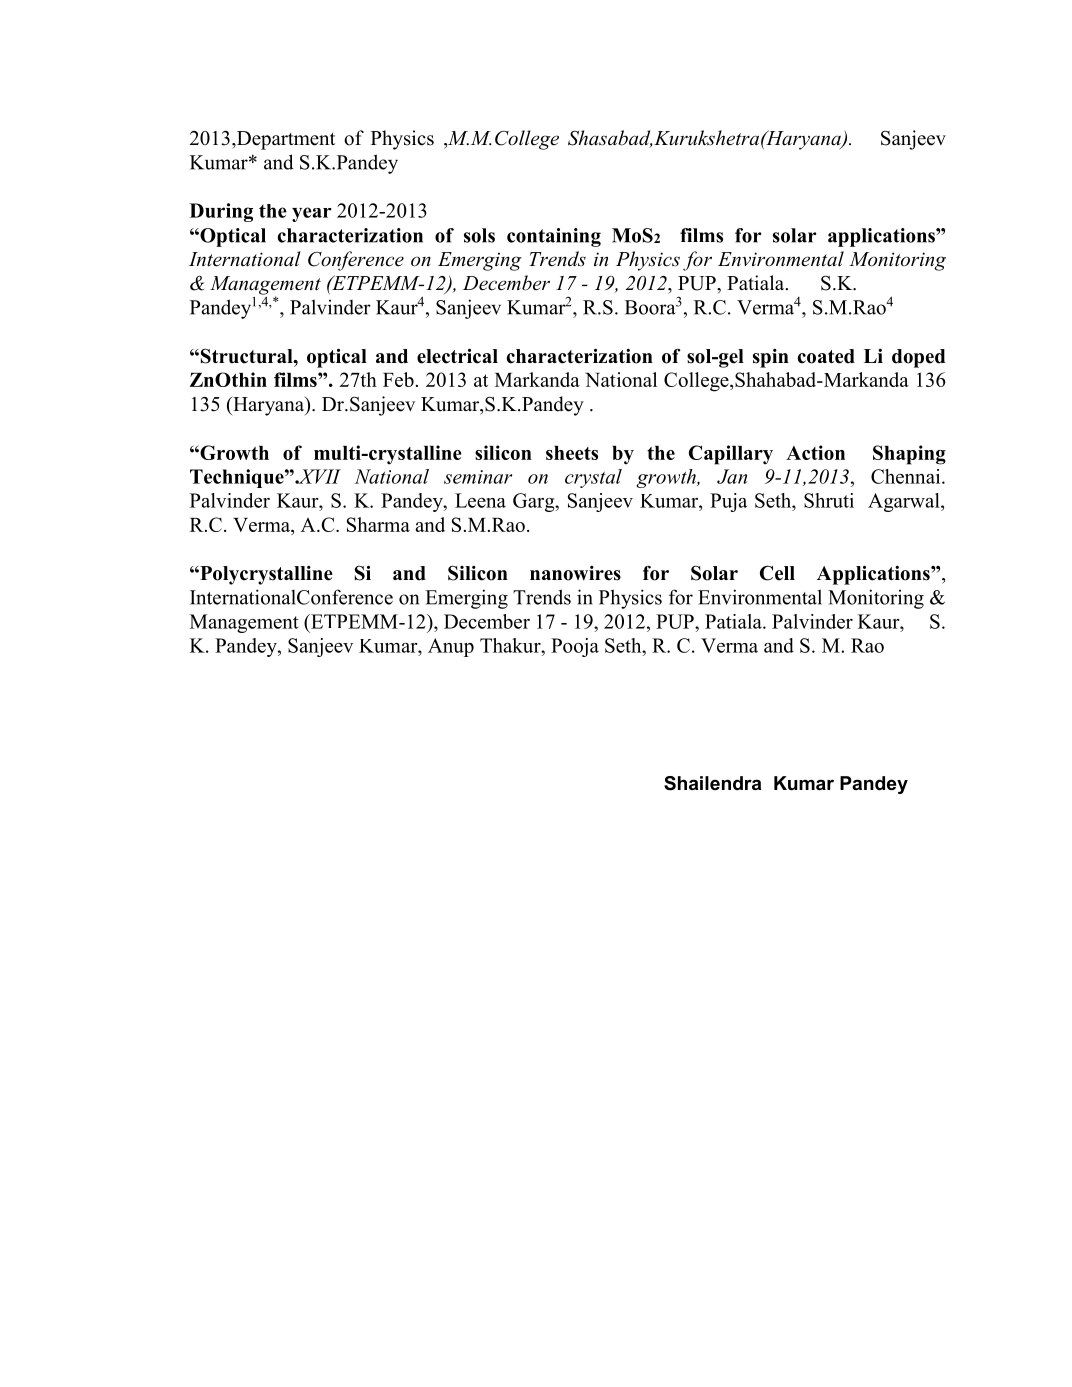  I want to click on coated, so click(826, 356).
